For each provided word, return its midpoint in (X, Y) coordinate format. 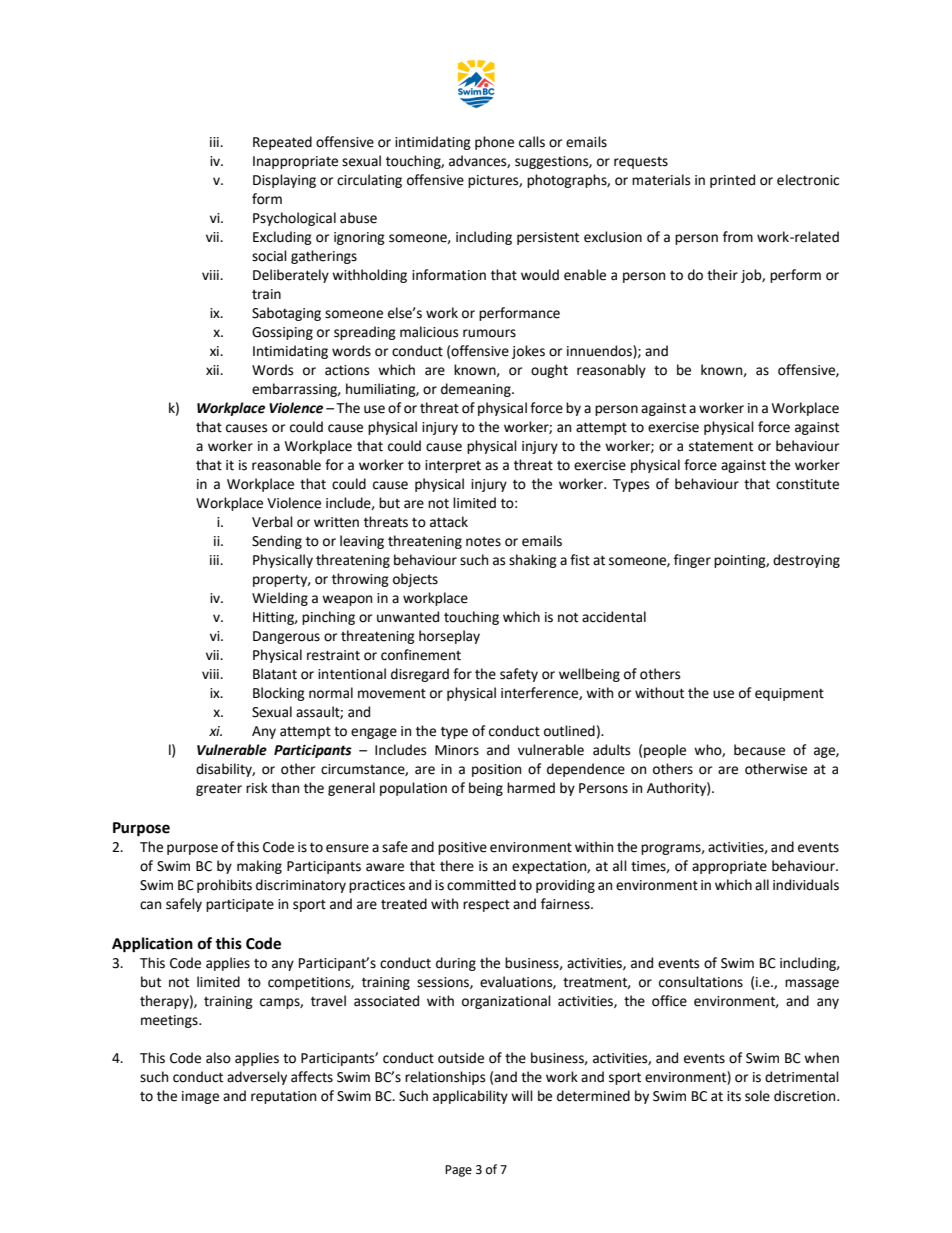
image (200, 1097)
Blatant (275, 674)
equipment (789, 694)
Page (458, 1171)
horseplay (449, 637)
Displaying (284, 181)
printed (732, 181)
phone (494, 143)
